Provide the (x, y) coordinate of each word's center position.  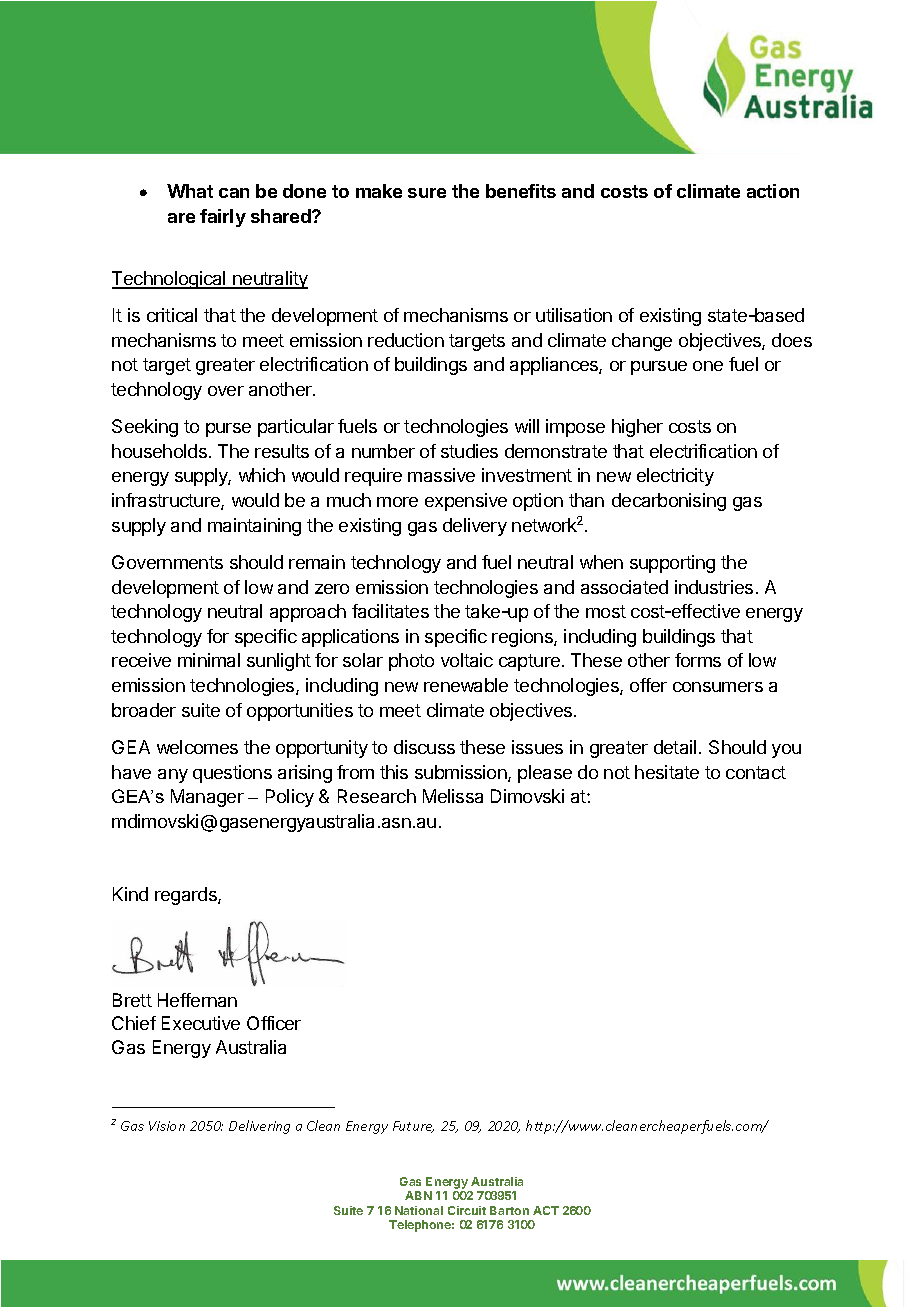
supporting (672, 564)
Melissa (453, 796)
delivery (475, 527)
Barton (509, 1210)
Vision (167, 1126)
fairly (223, 218)
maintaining (254, 527)
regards (187, 896)
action (773, 191)
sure (427, 193)
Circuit (467, 1210)
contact (756, 772)
